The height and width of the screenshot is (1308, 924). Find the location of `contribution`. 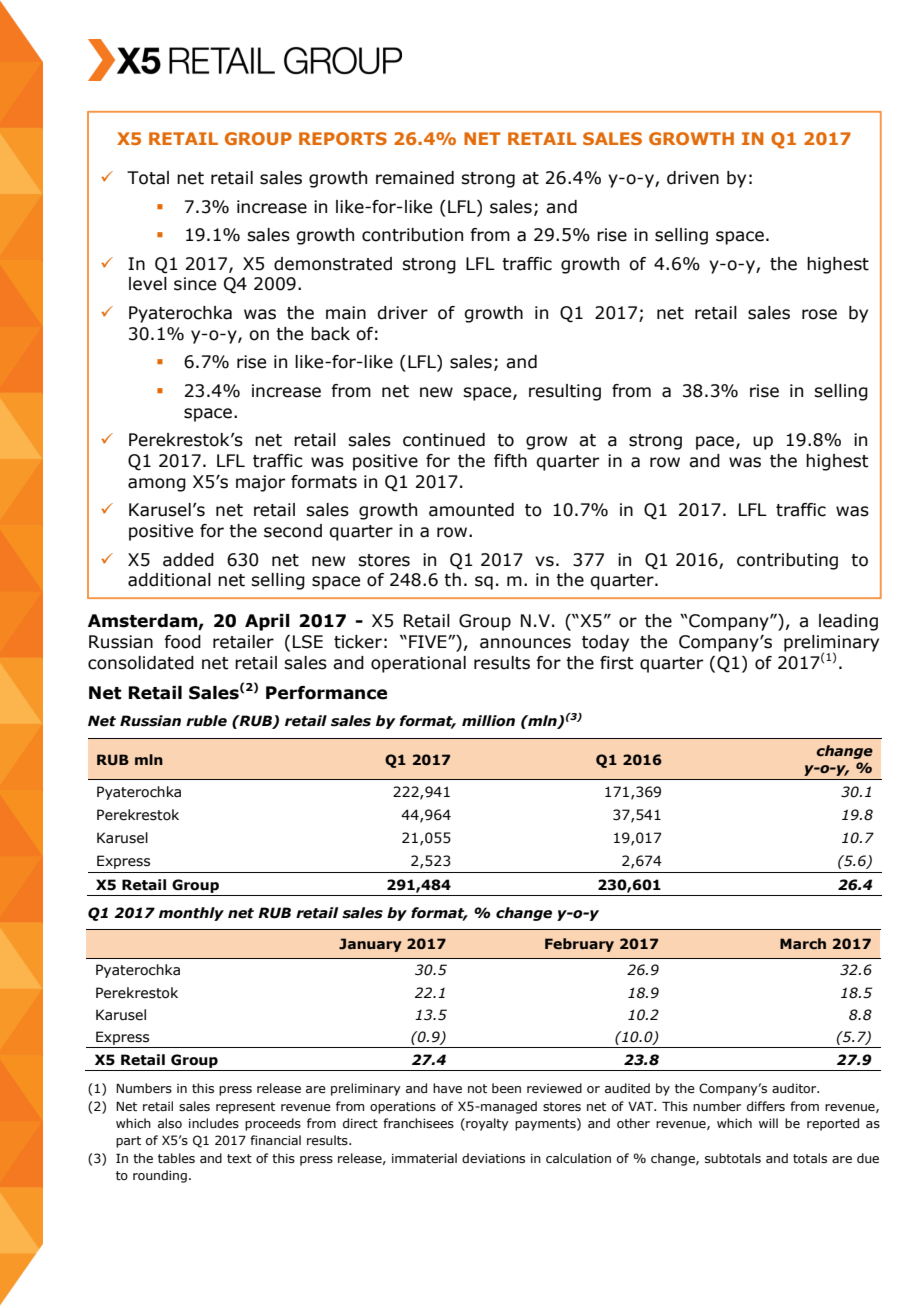

contribution is located at coordinates (412, 235).
